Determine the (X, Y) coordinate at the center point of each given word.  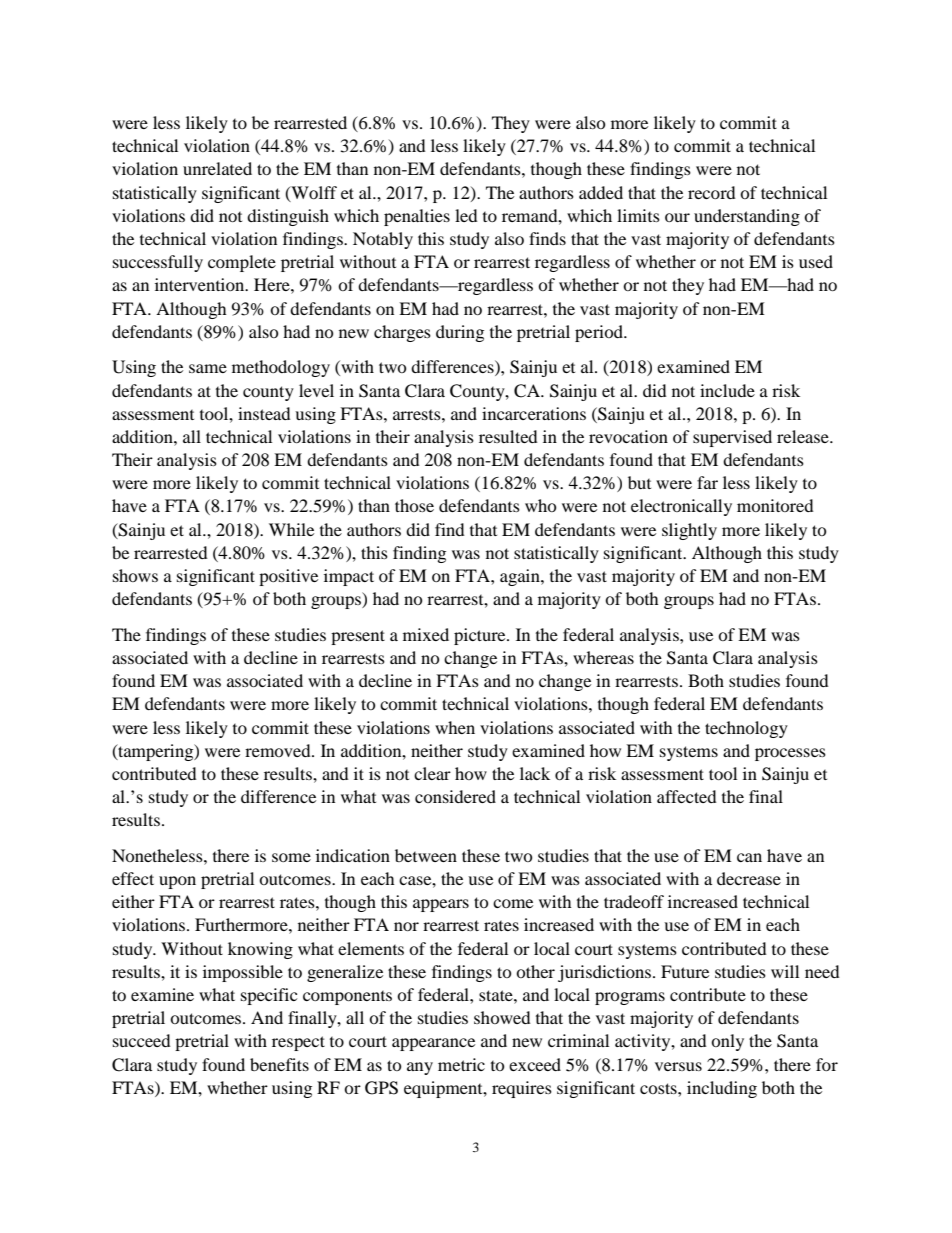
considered (455, 796)
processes (790, 754)
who (541, 505)
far (707, 482)
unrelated (217, 168)
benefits (279, 1064)
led (466, 215)
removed (279, 750)
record (712, 192)
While (291, 529)
